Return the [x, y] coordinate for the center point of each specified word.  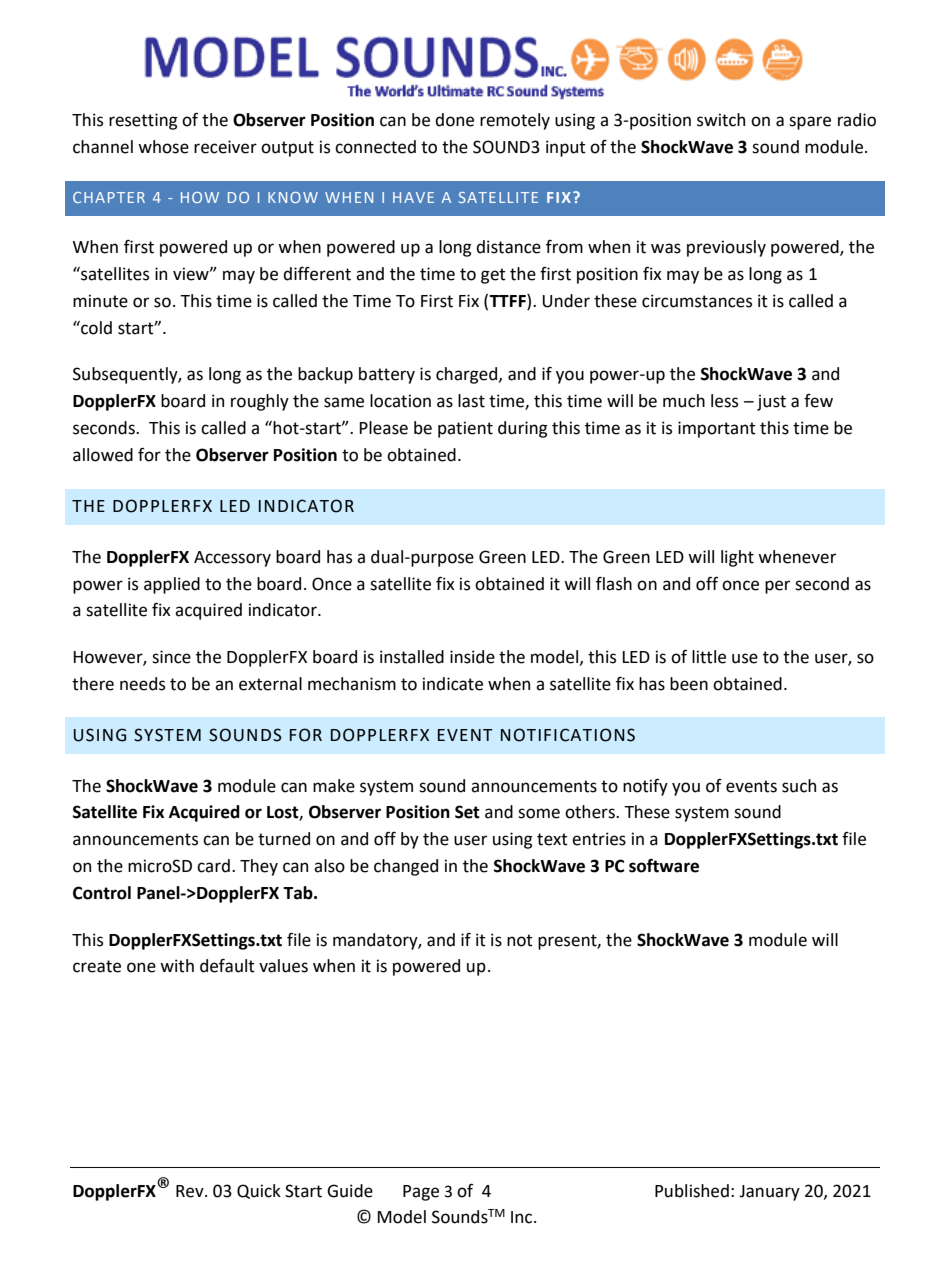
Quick [259, 1191]
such [799, 786]
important [717, 429]
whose [163, 147]
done [454, 120]
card [213, 866]
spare [810, 123]
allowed [103, 455]
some [539, 813]
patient [465, 429]
